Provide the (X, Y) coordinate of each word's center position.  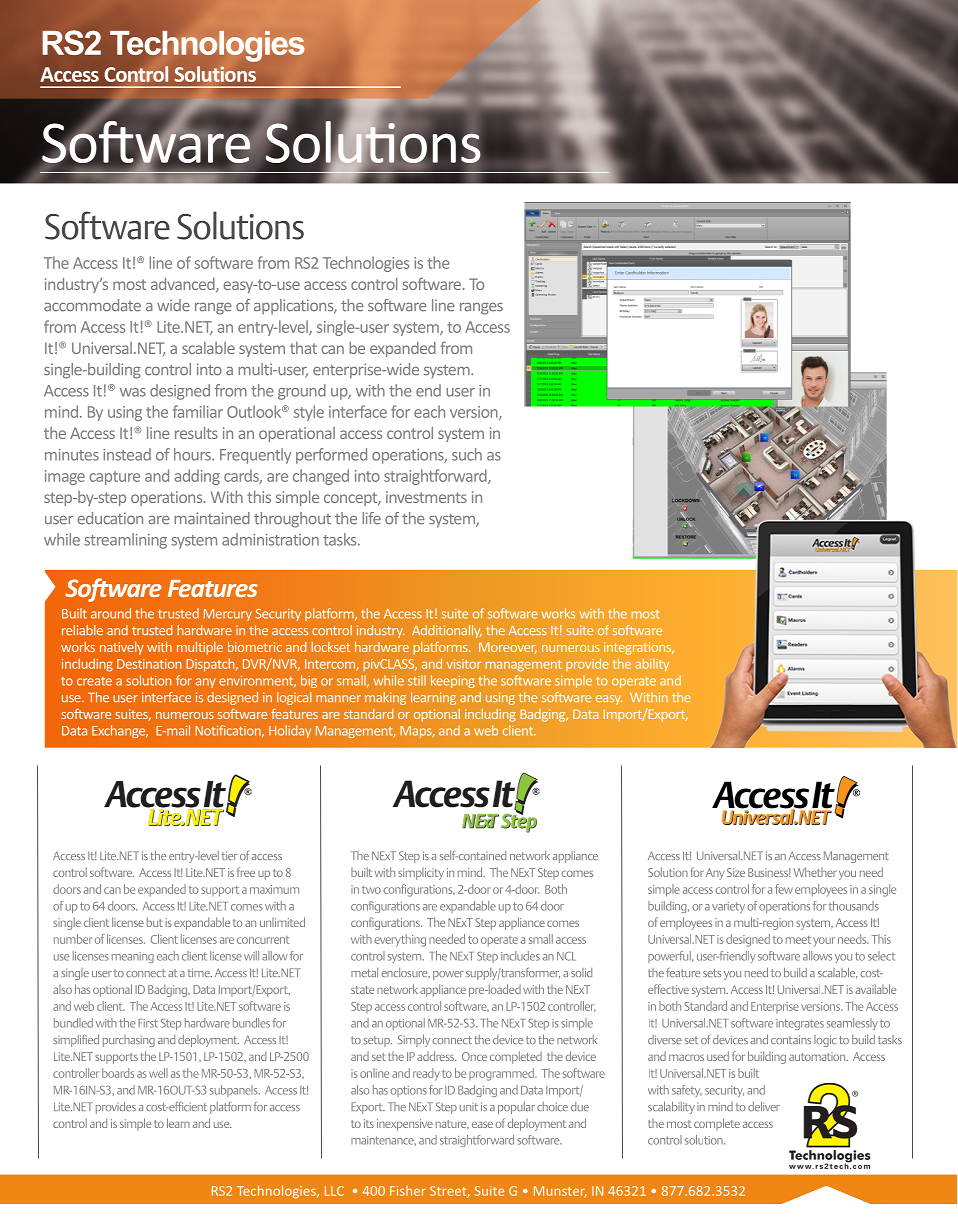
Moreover (508, 648)
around (111, 613)
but (155, 922)
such (467, 454)
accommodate (92, 305)
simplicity (421, 874)
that (303, 348)
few (784, 889)
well (158, 1073)
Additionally (447, 631)
